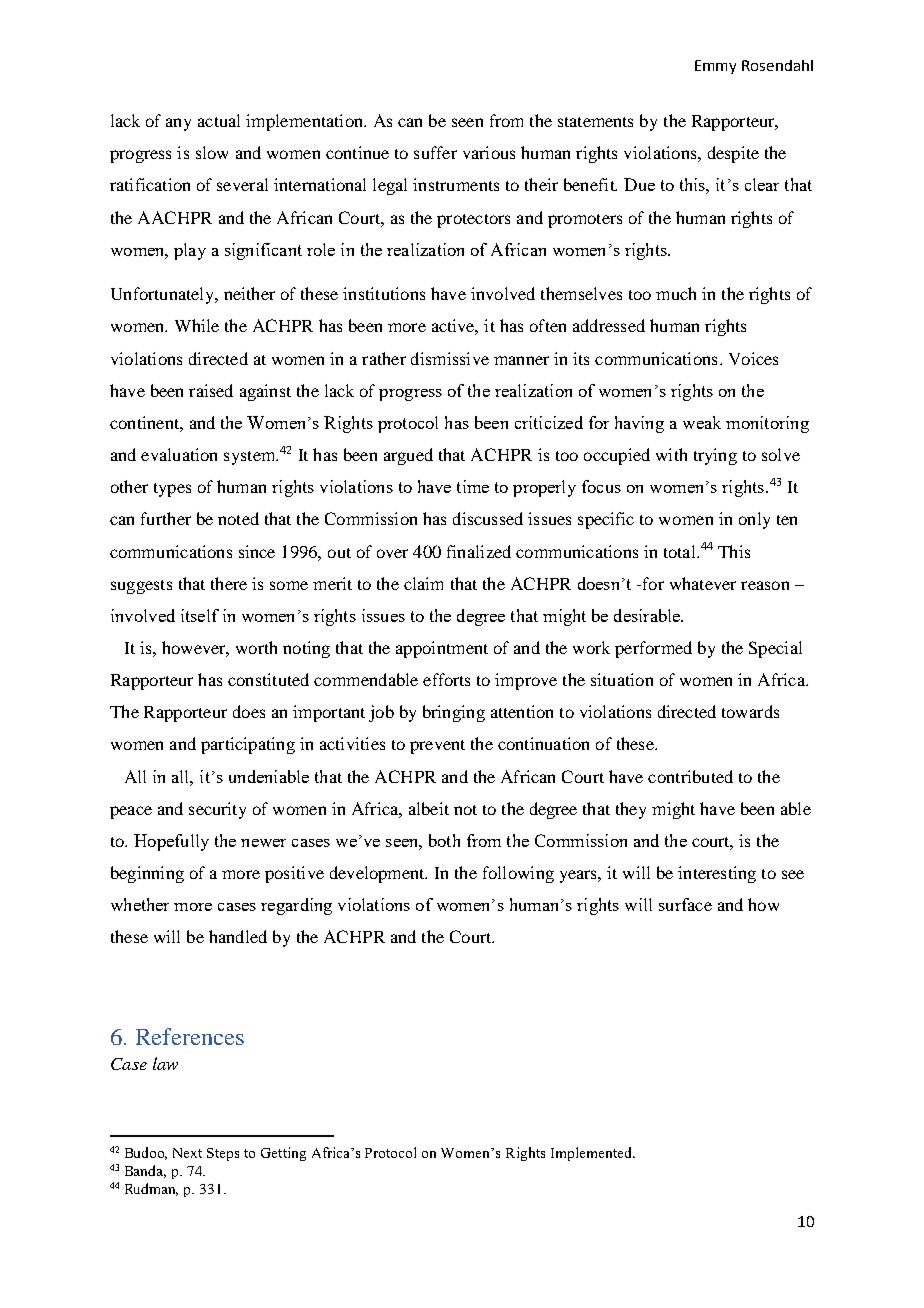  Describe the element at coordinates (219, 120) in the document. I see `actual` at that location.
